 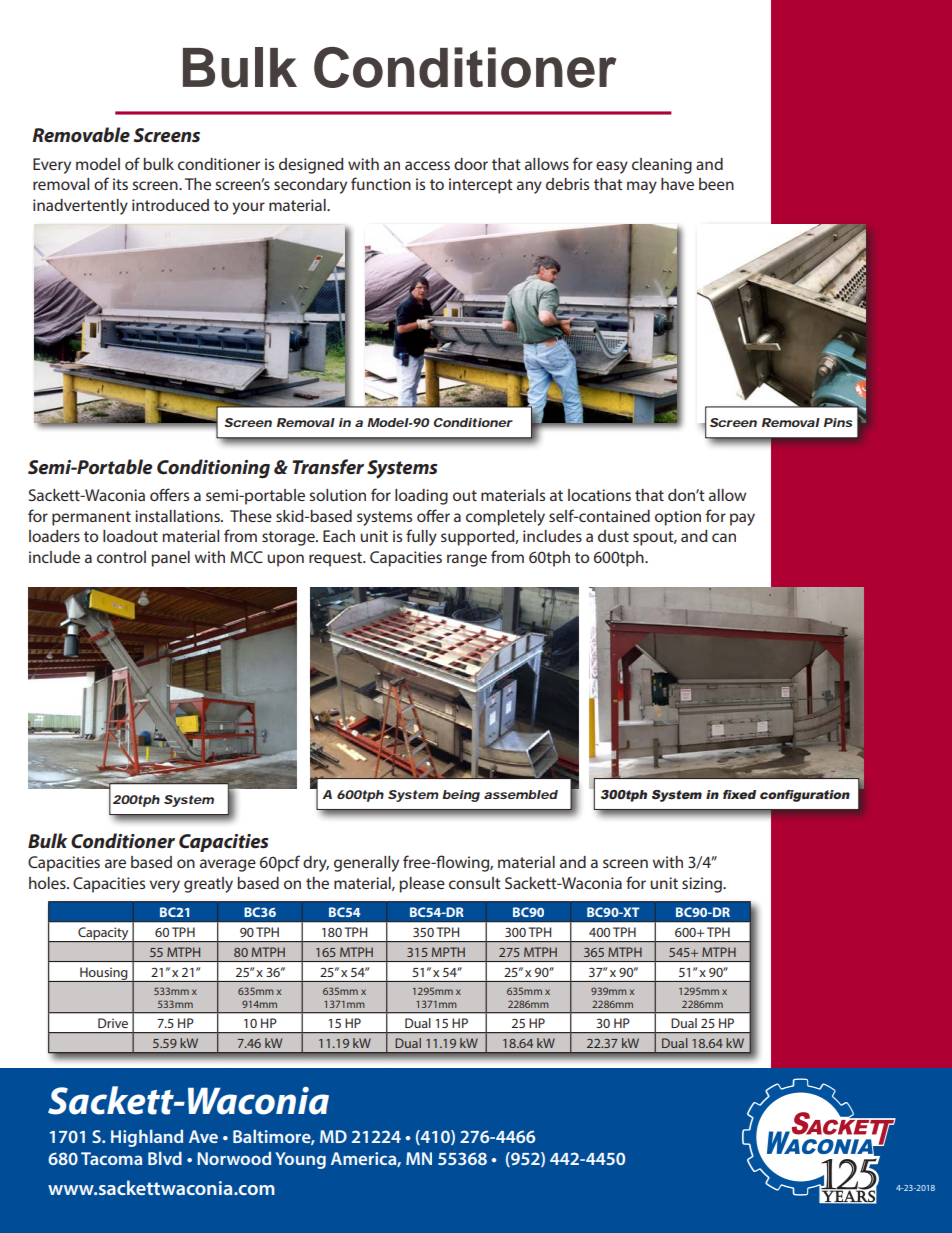 What do you see at coordinates (678, 518) in the screenshot?
I see `option` at bounding box center [678, 518].
